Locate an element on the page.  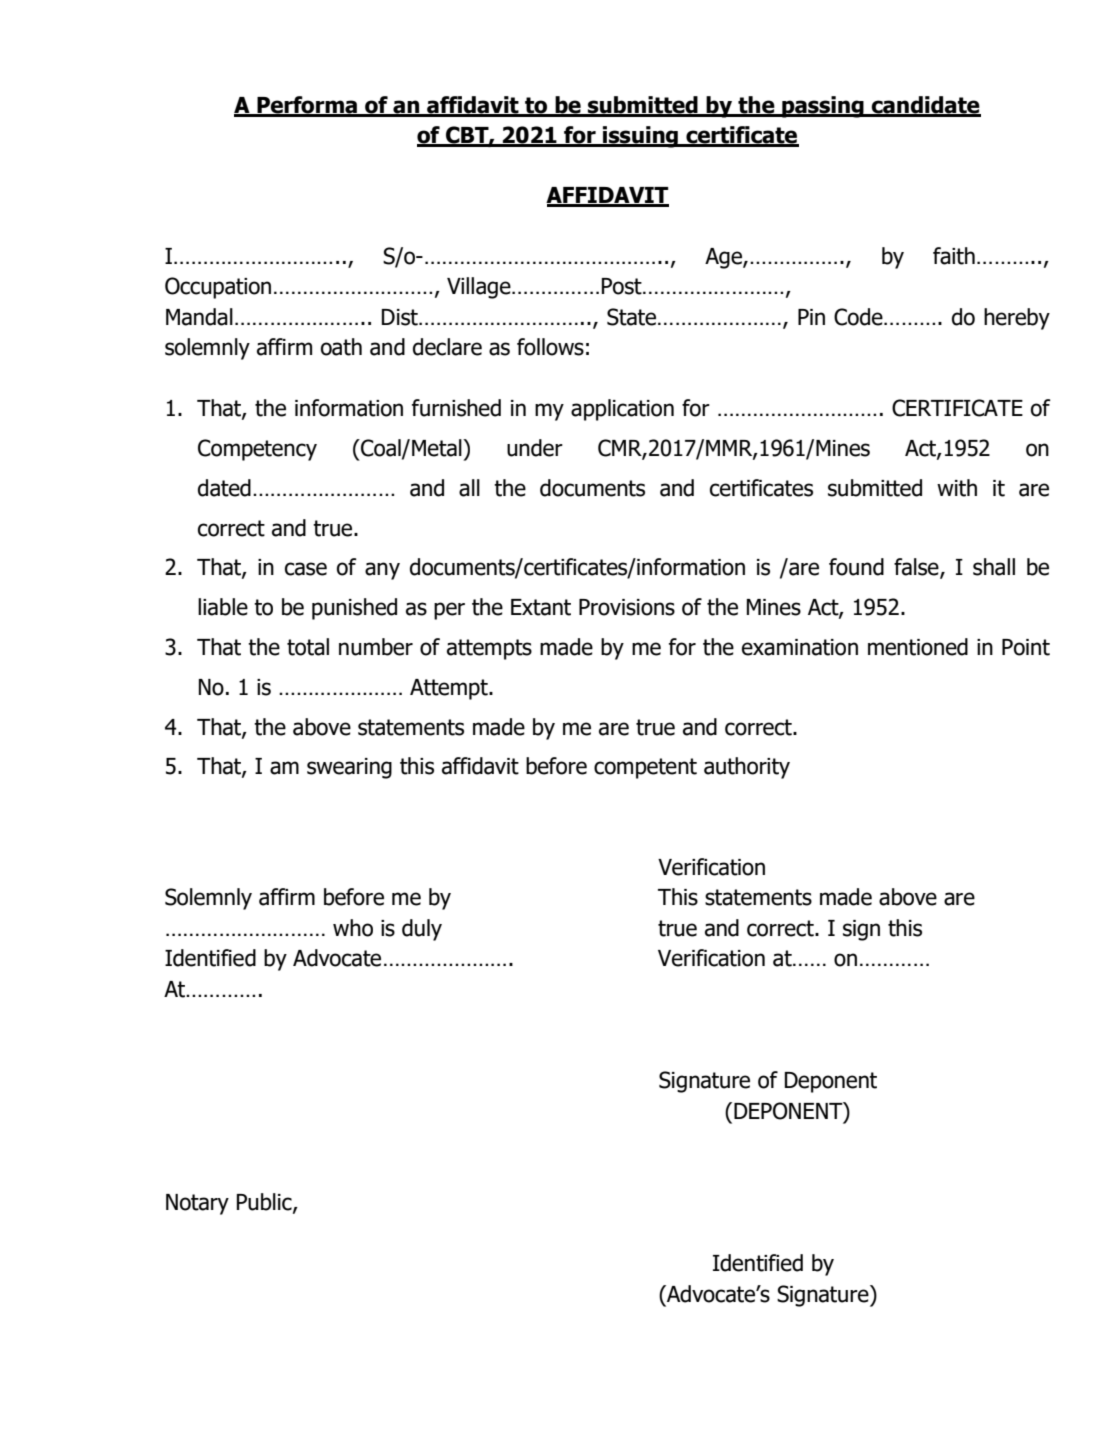
Provisions is located at coordinates (627, 607).
